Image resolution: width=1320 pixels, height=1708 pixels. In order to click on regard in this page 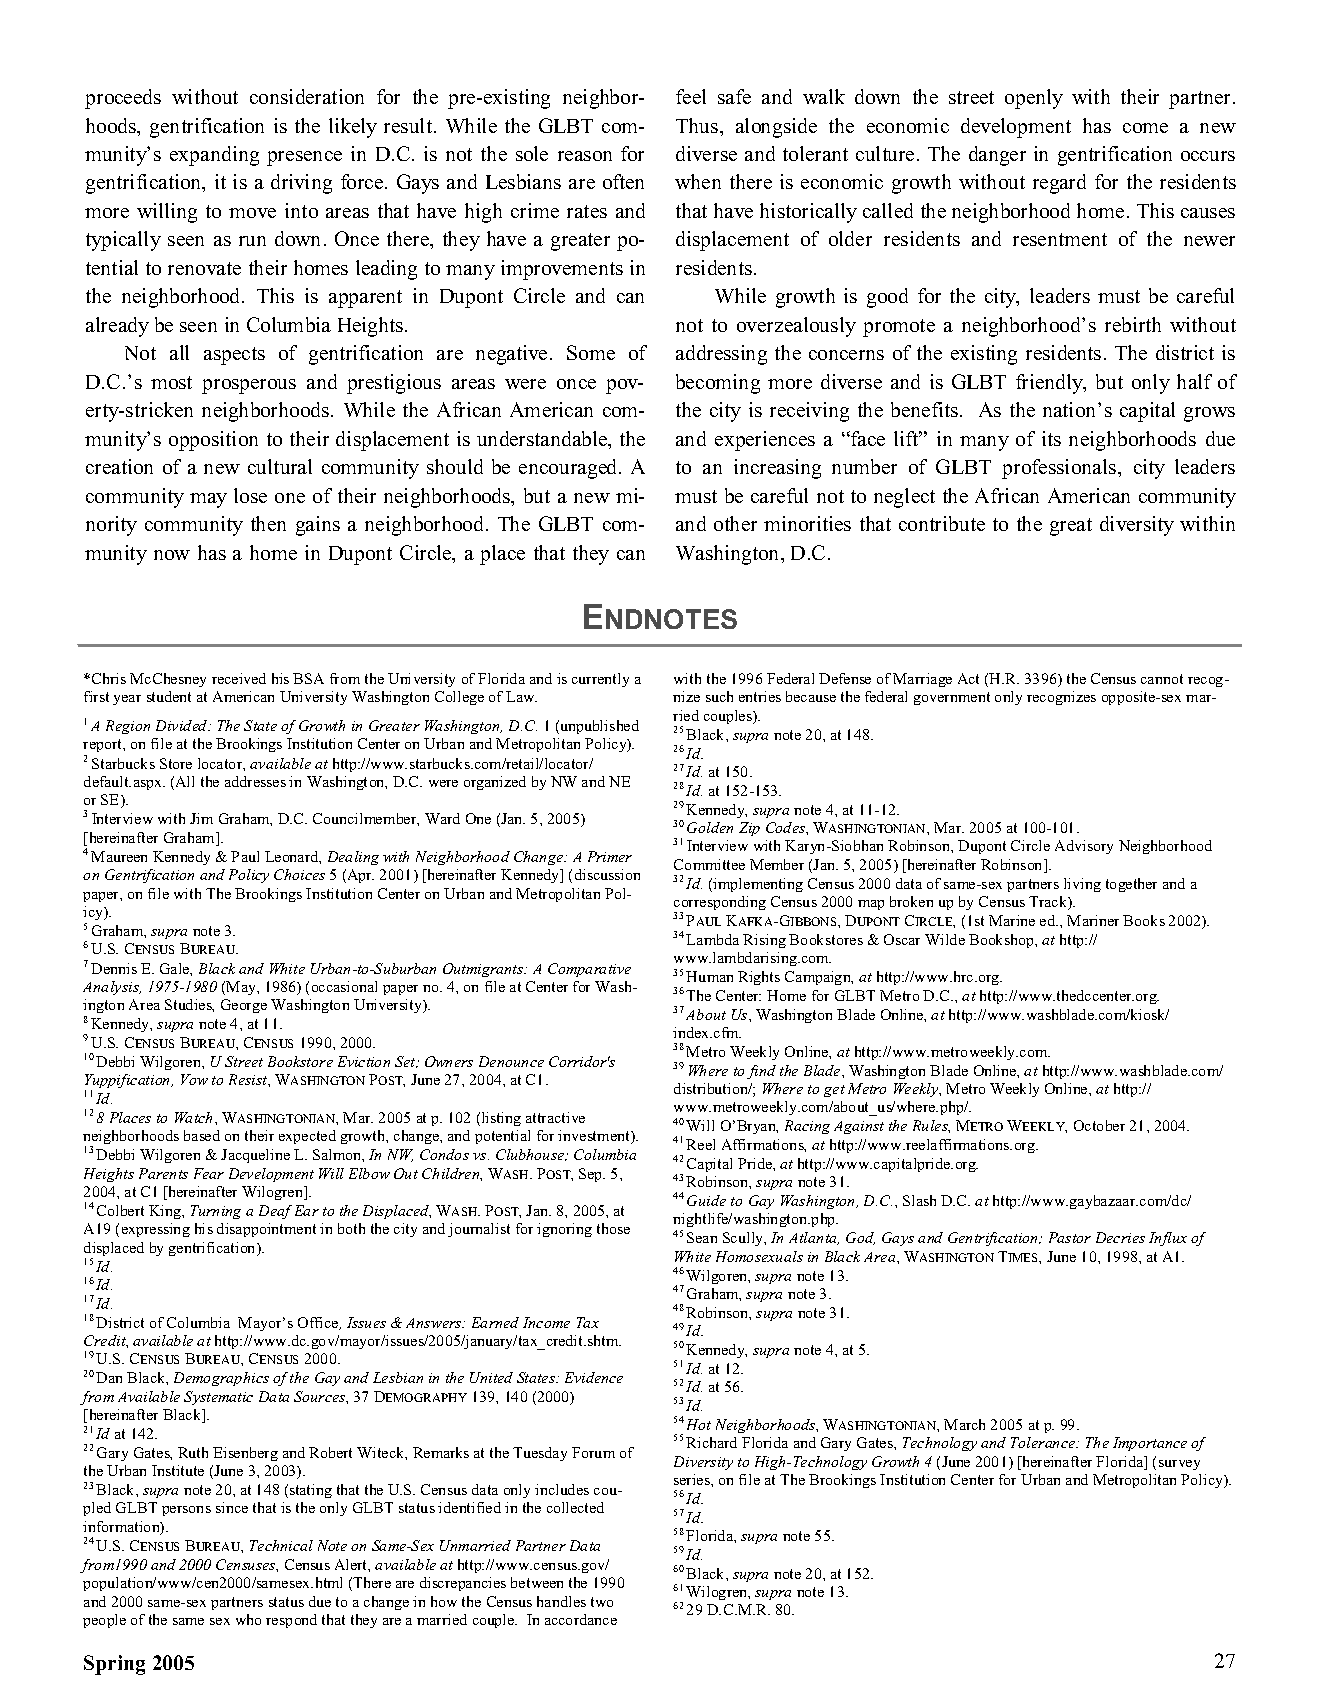, I will do `click(1059, 184)`.
